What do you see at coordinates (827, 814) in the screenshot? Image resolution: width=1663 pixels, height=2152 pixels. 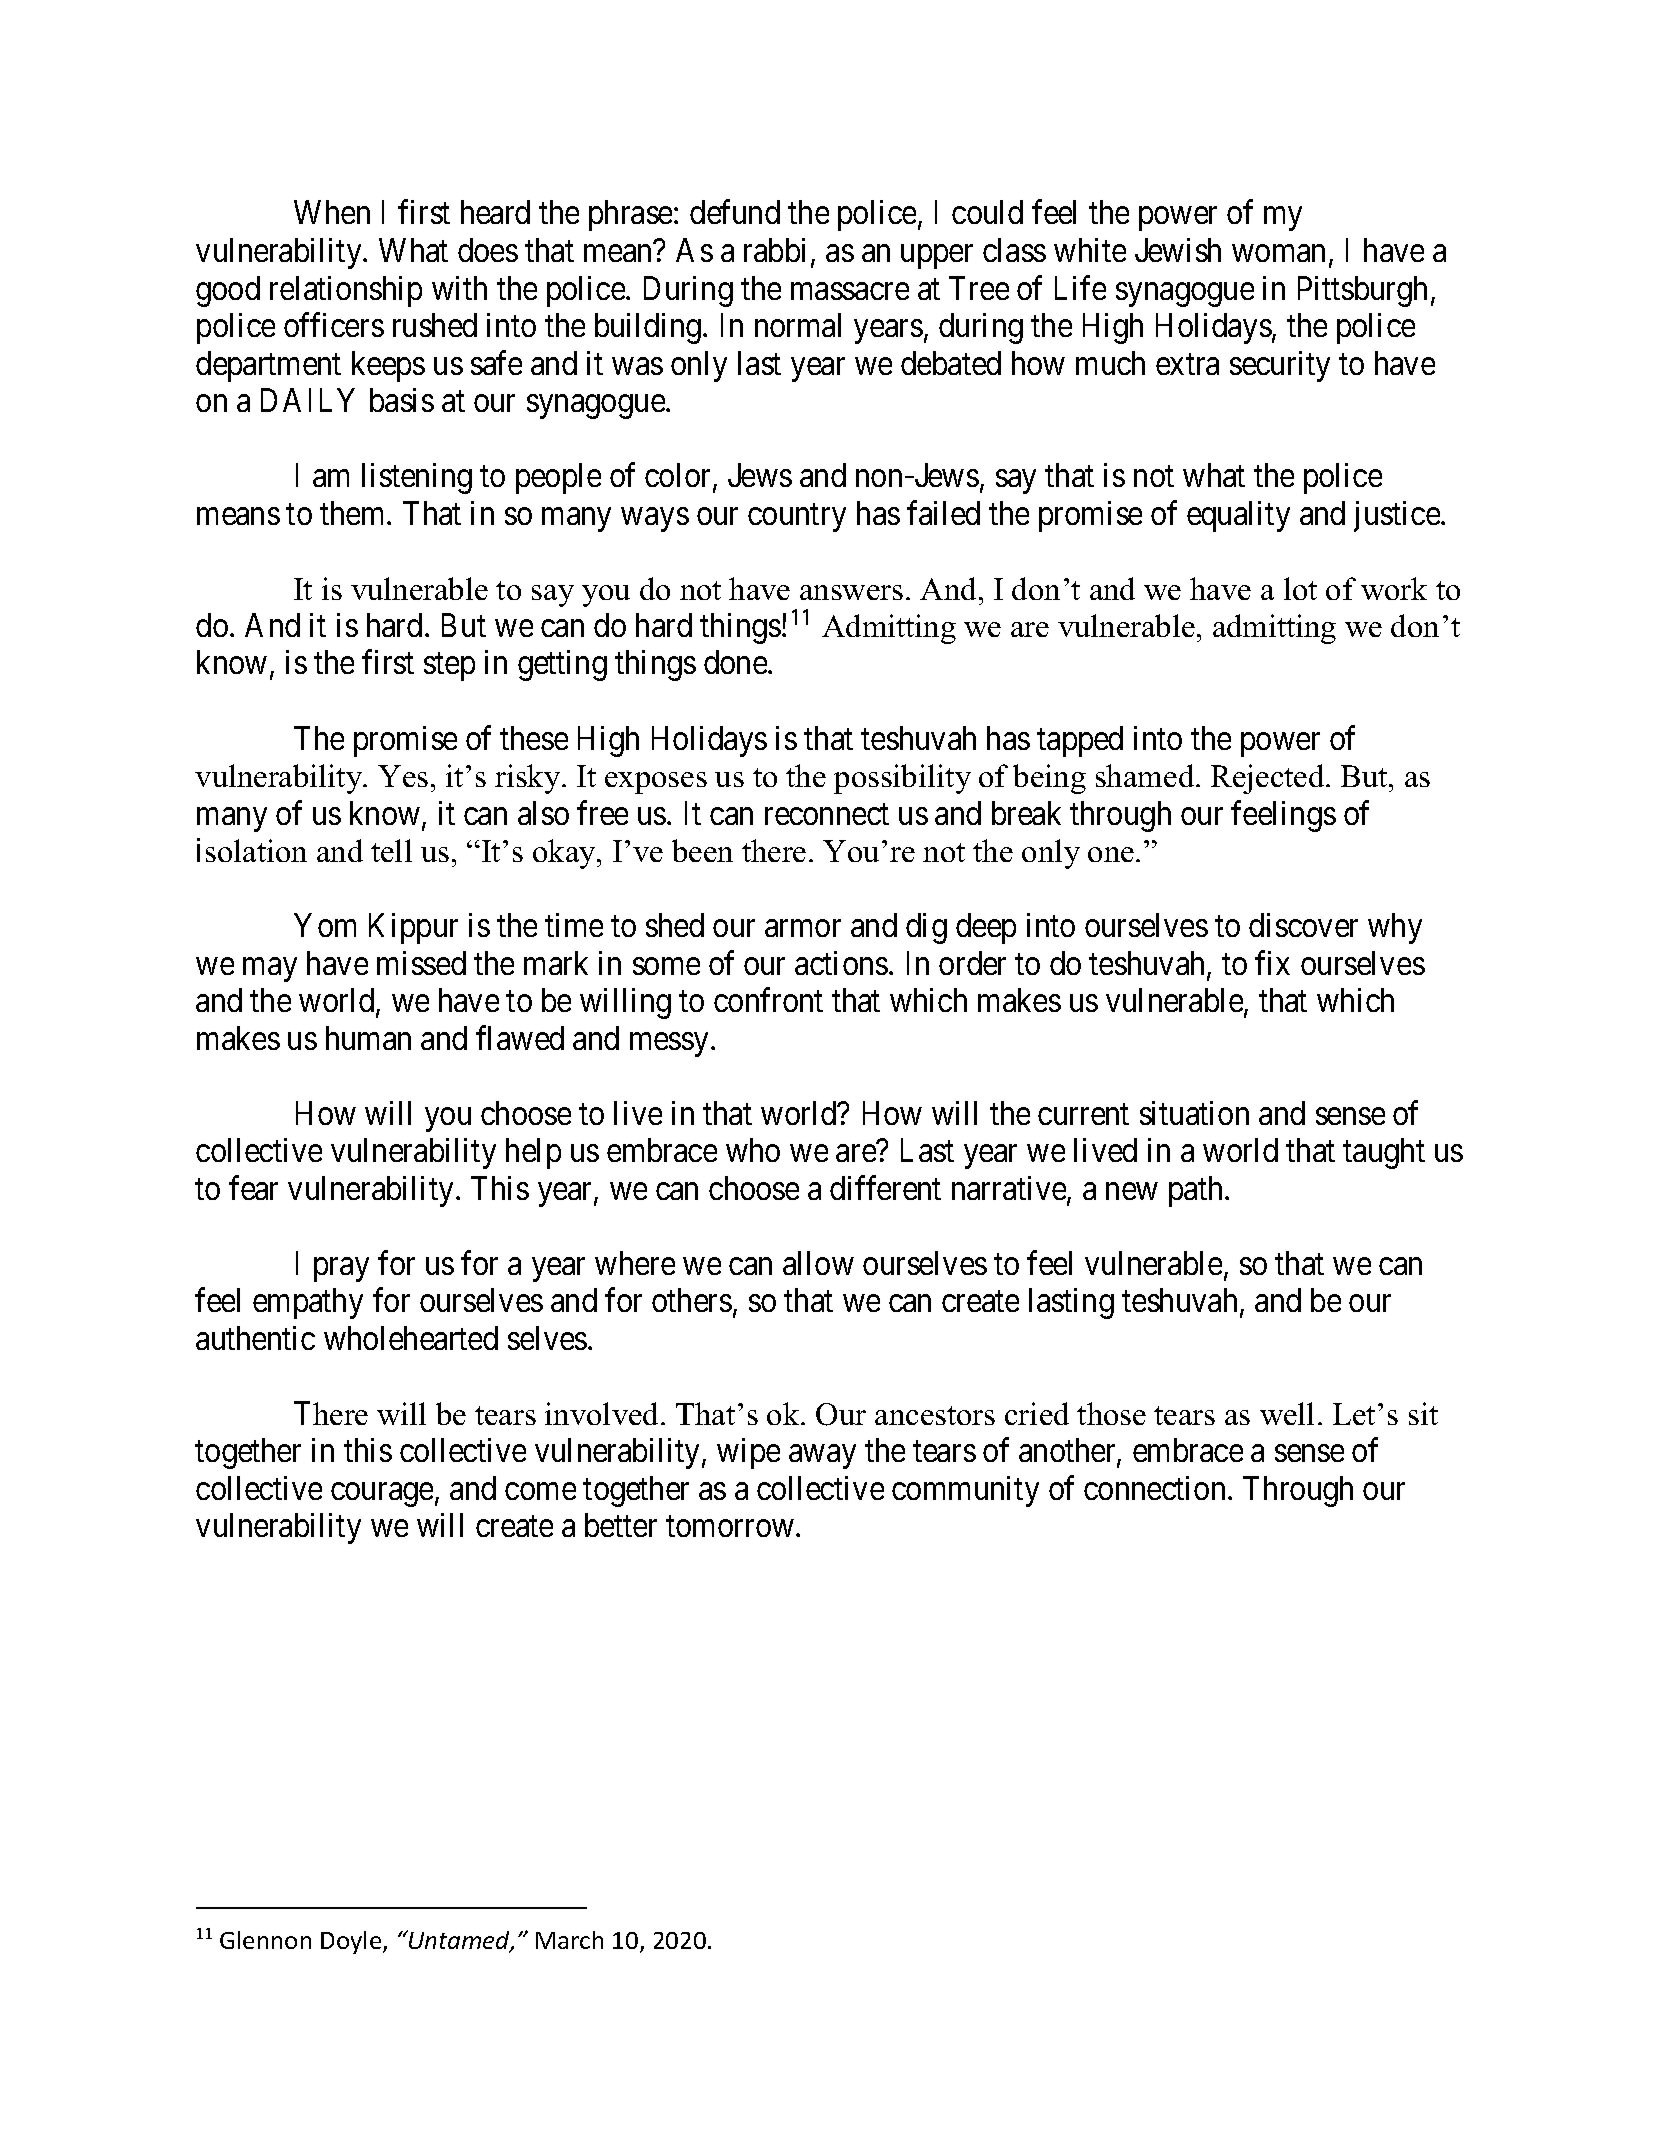 I see `reconnect` at bounding box center [827, 814].
